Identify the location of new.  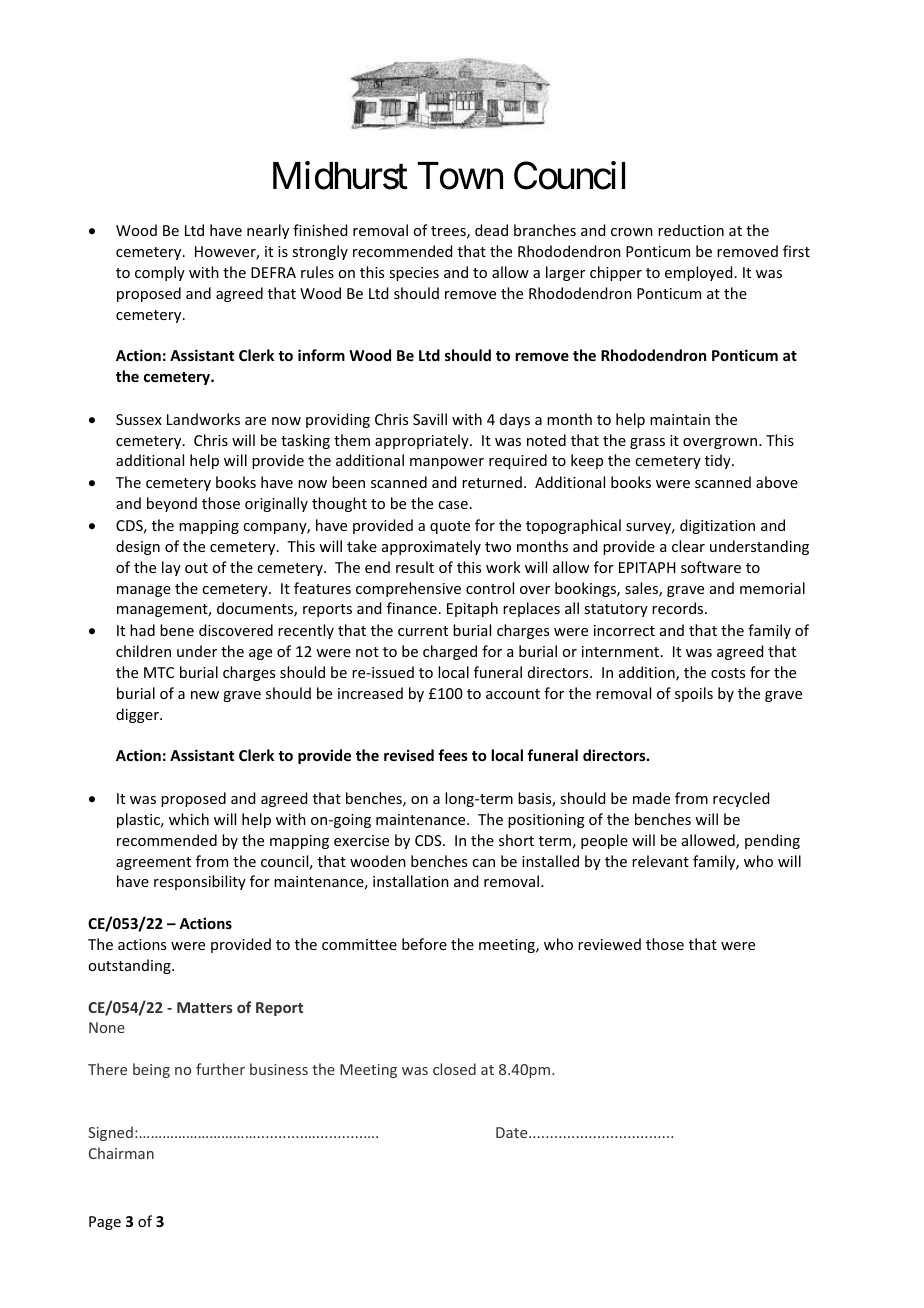
(205, 695).
